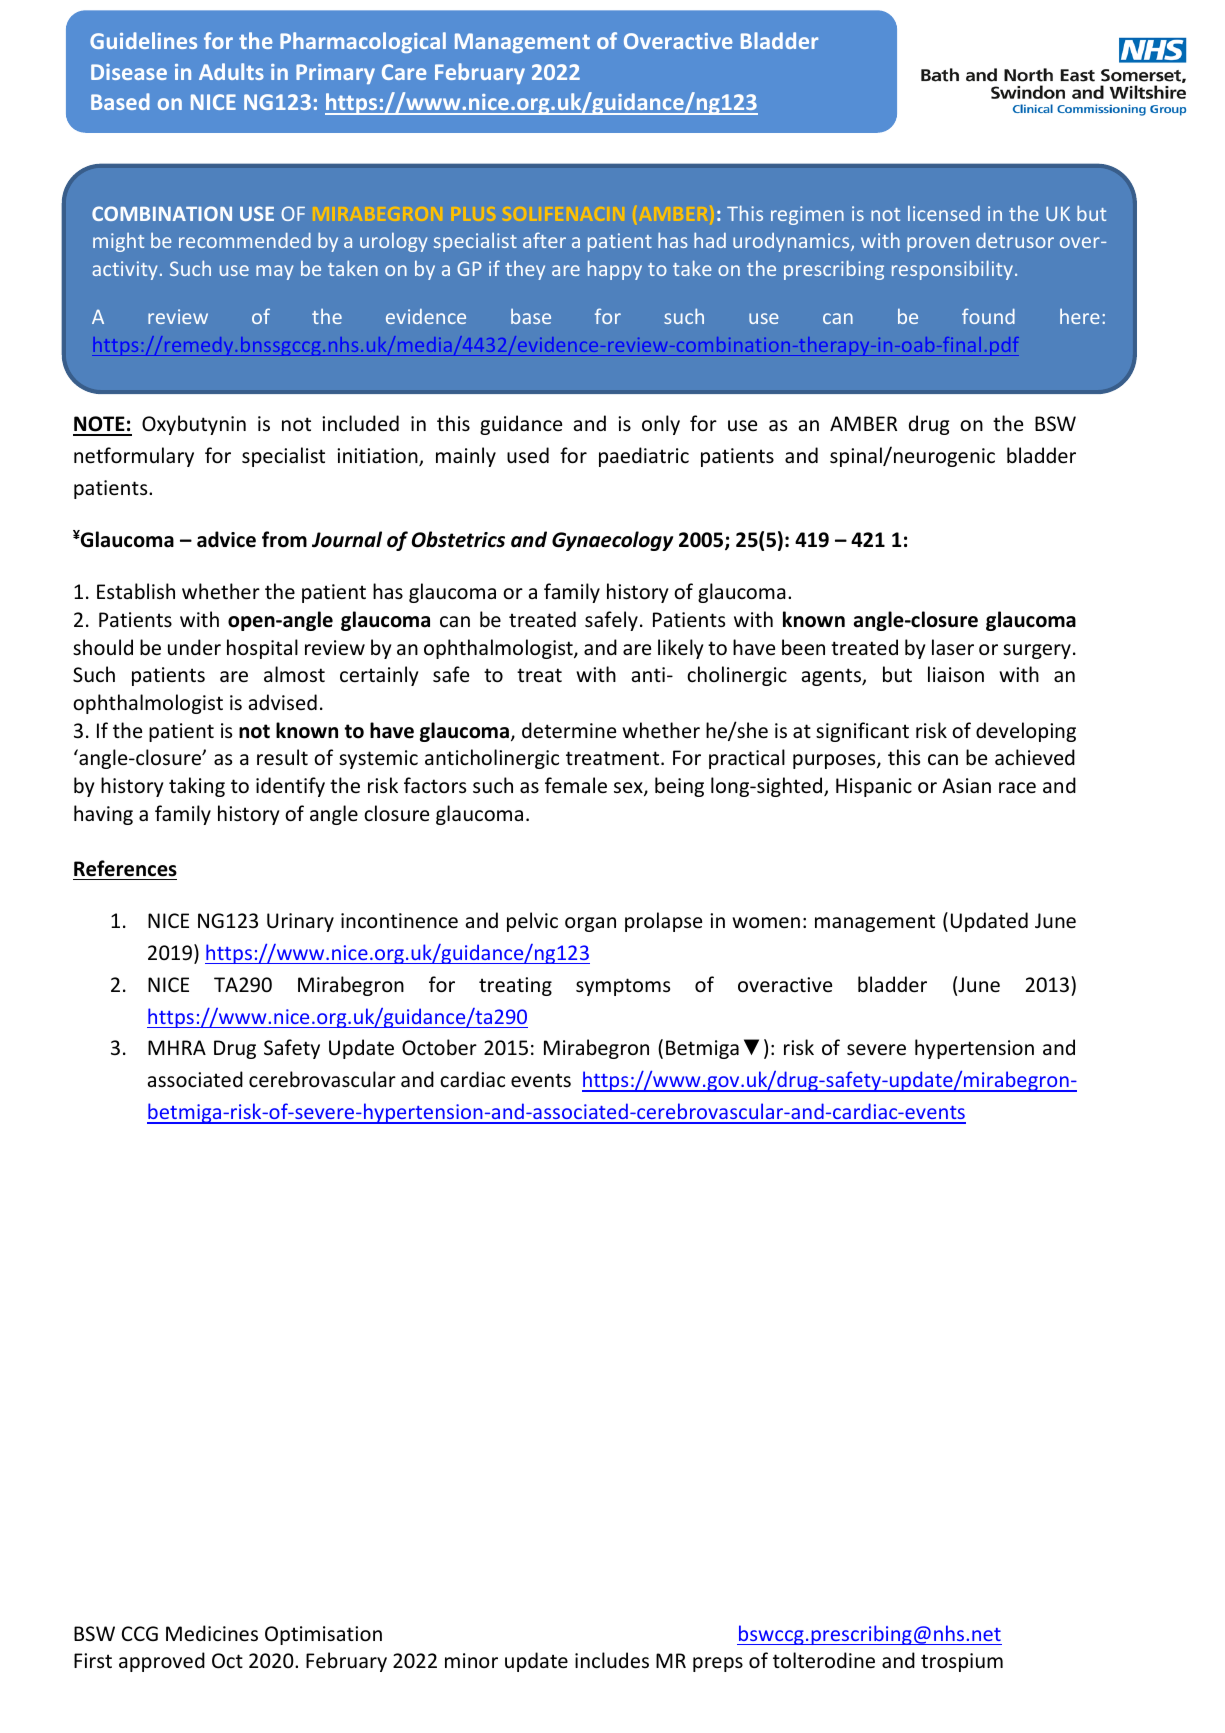 The height and width of the screenshot is (1733, 1225). What do you see at coordinates (944, 213) in the screenshot?
I see `licensed` at bounding box center [944, 213].
